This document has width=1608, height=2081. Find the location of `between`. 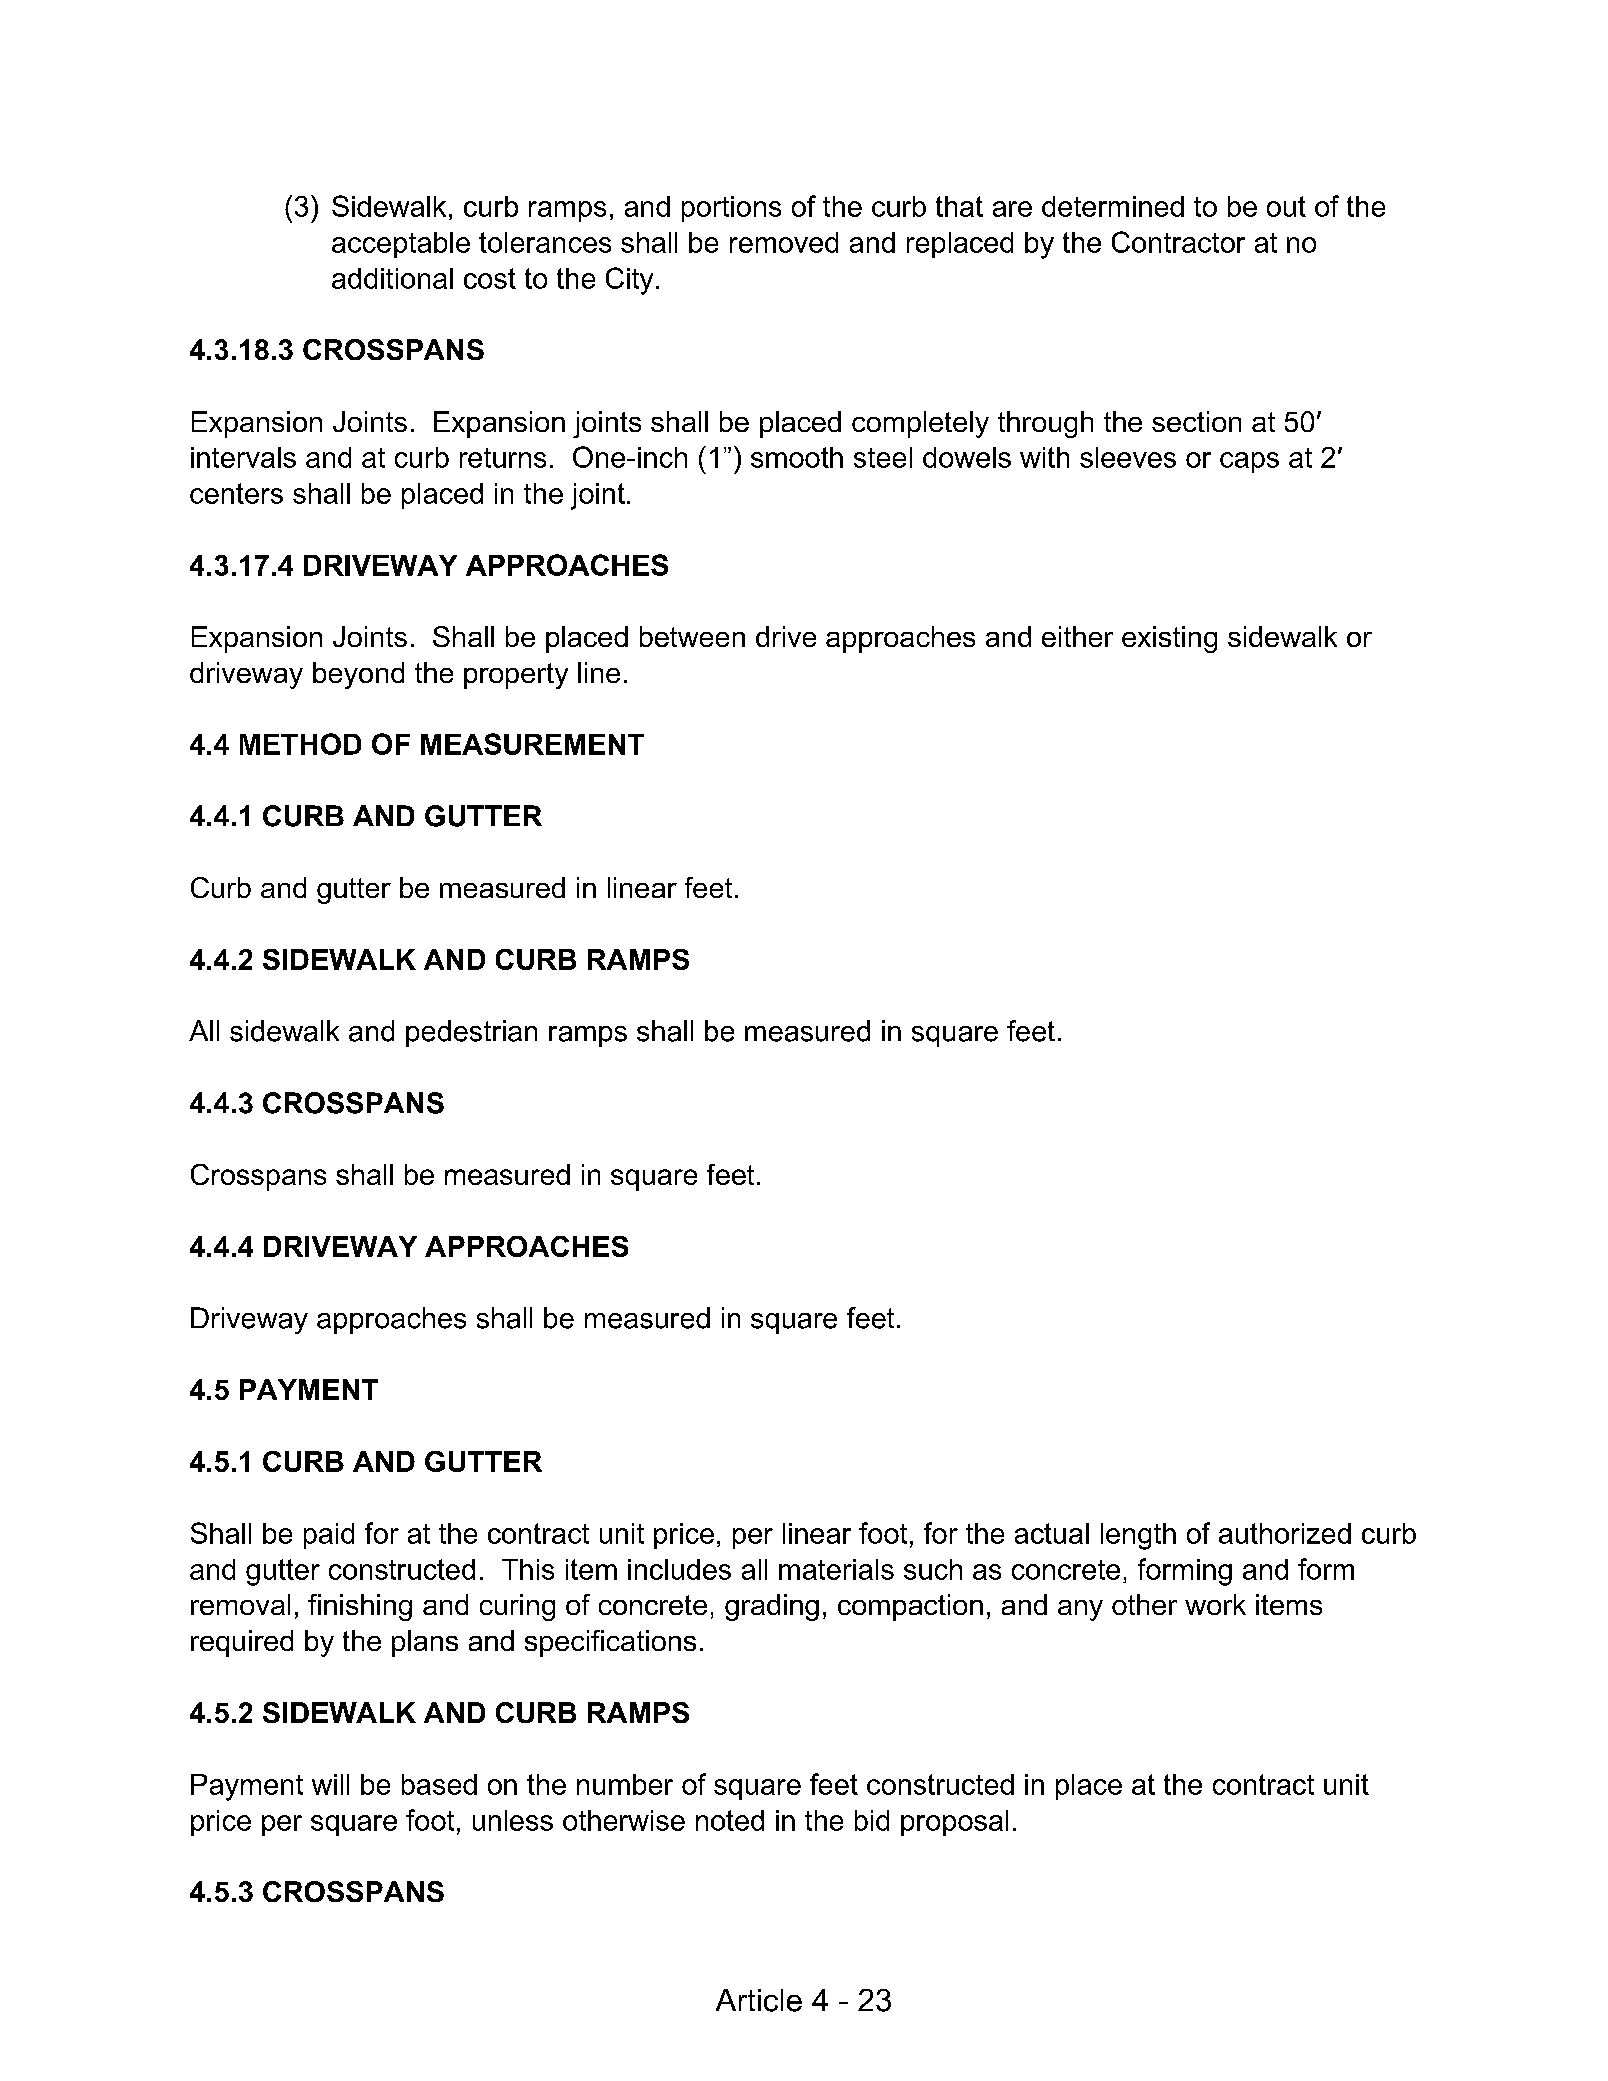

between is located at coordinates (692, 636).
